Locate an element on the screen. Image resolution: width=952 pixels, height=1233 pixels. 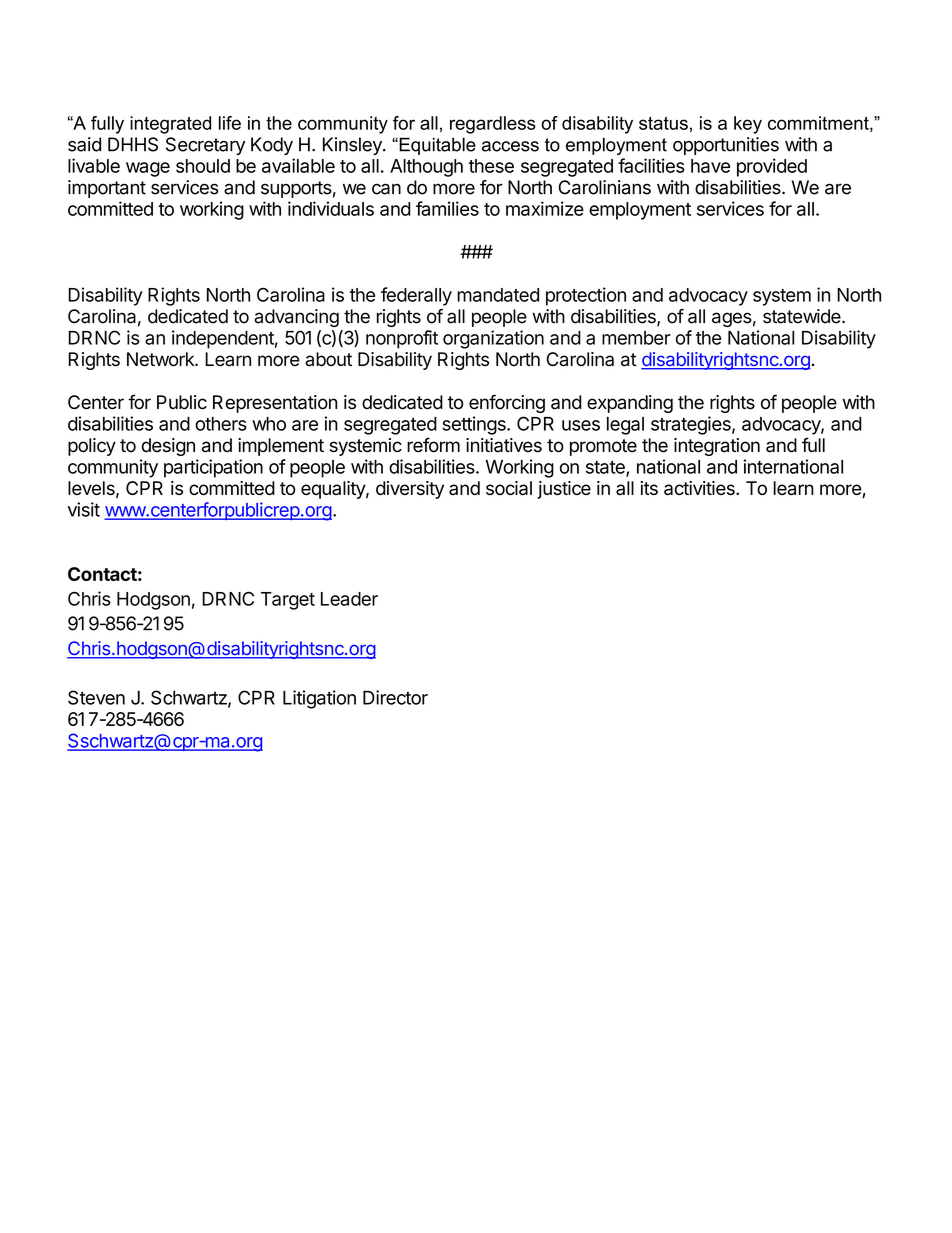
diversity is located at coordinates (410, 490).
